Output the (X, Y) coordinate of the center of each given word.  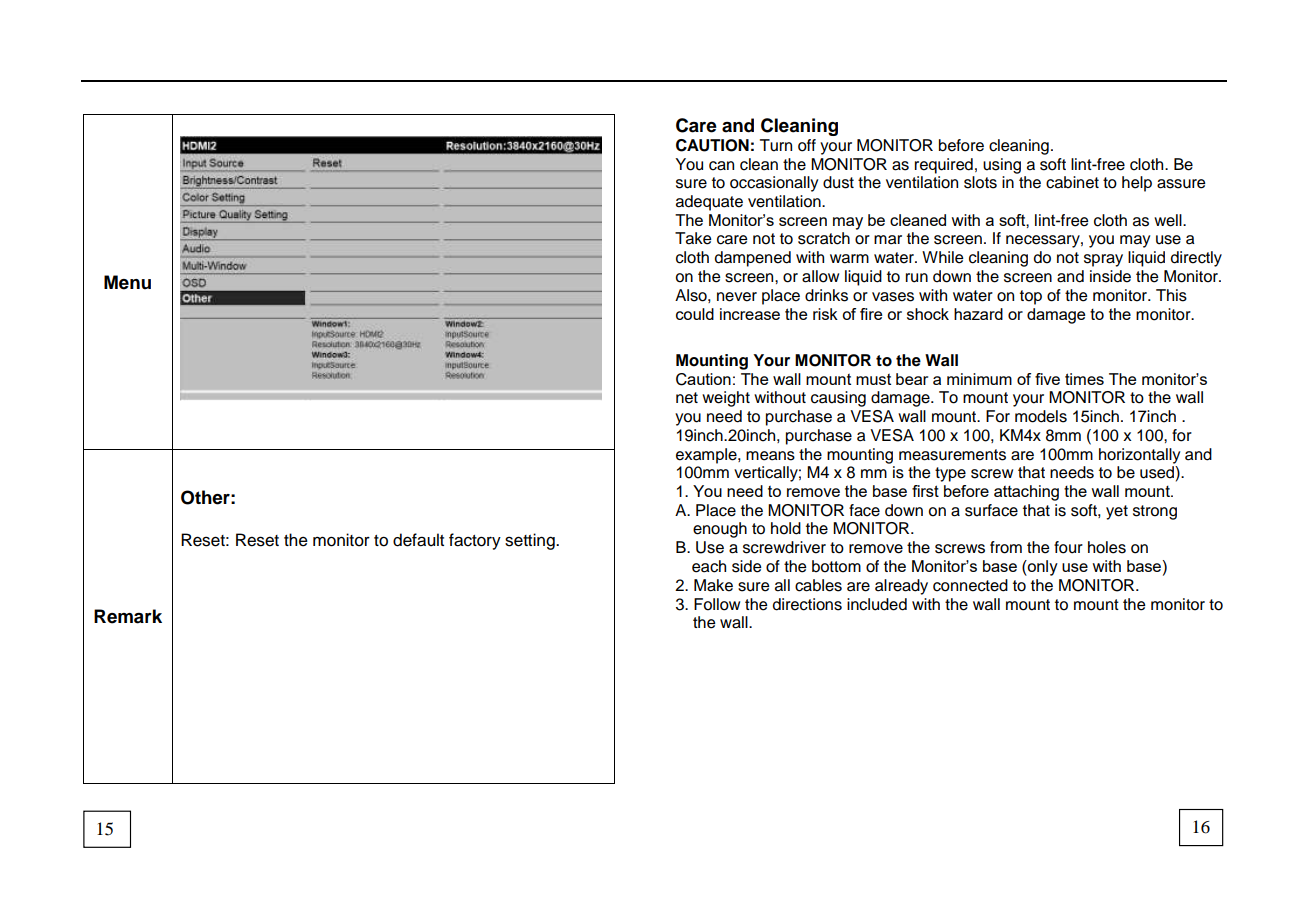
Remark (128, 616)
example (707, 456)
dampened (753, 259)
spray (1103, 260)
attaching (1026, 493)
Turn (776, 145)
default (418, 540)
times (1084, 379)
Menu (127, 282)
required (944, 166)
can (721, 166)
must (873, 379)
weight (726, 399)
